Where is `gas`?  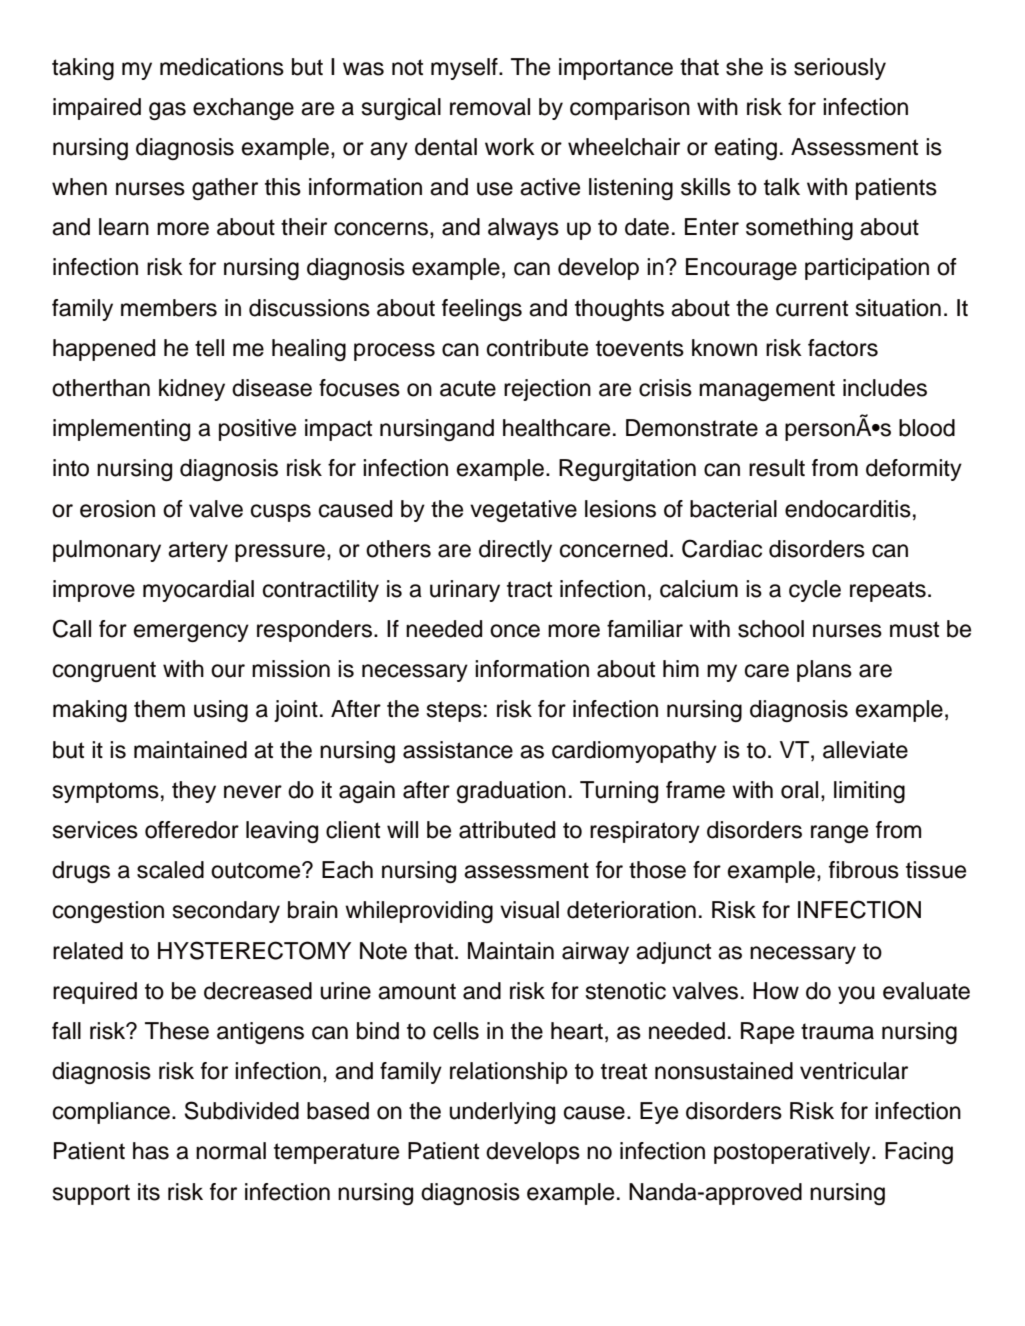
gas is located at coordinates (167, 111).
